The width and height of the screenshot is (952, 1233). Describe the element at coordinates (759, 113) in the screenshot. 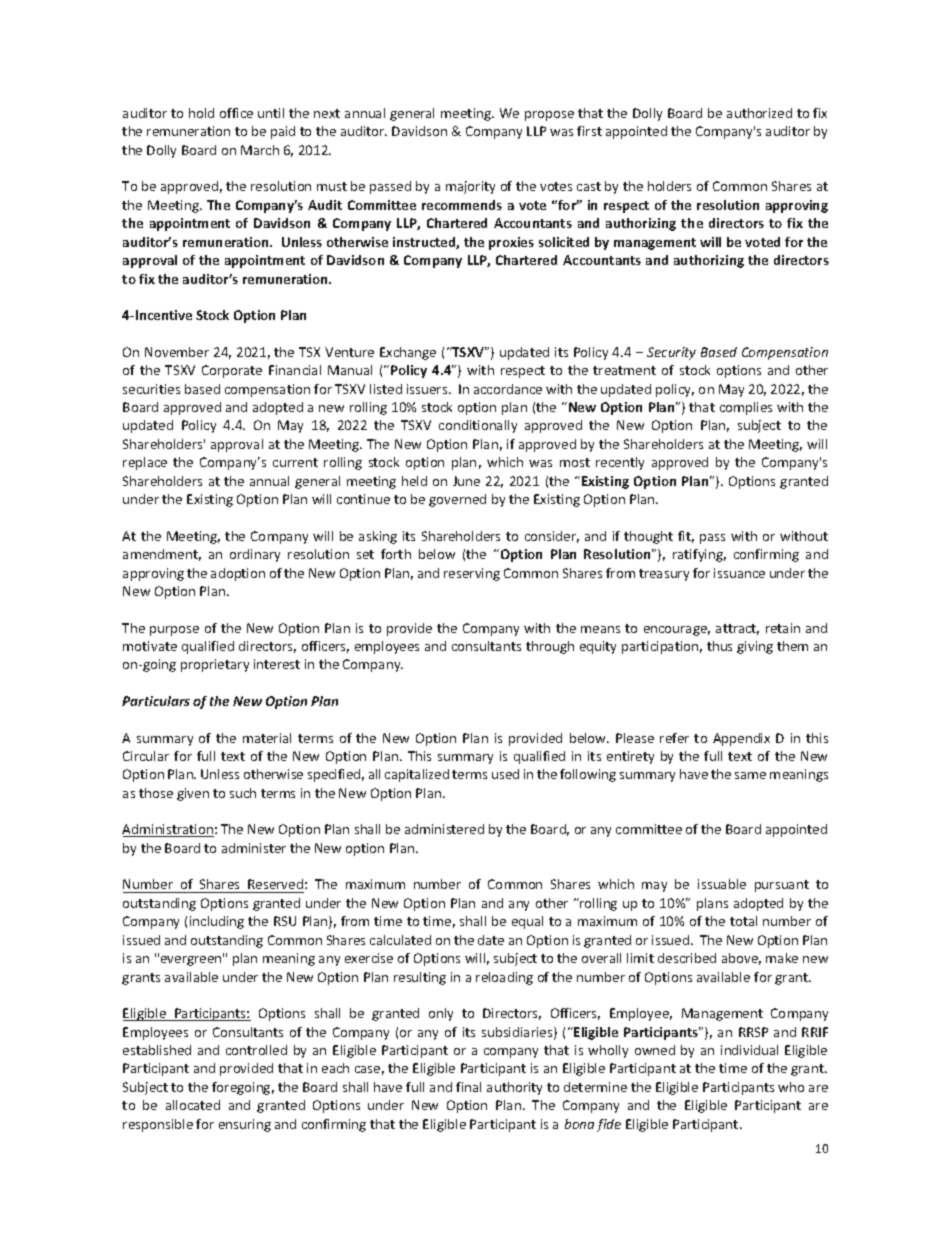

I see `authorized` at that location.
